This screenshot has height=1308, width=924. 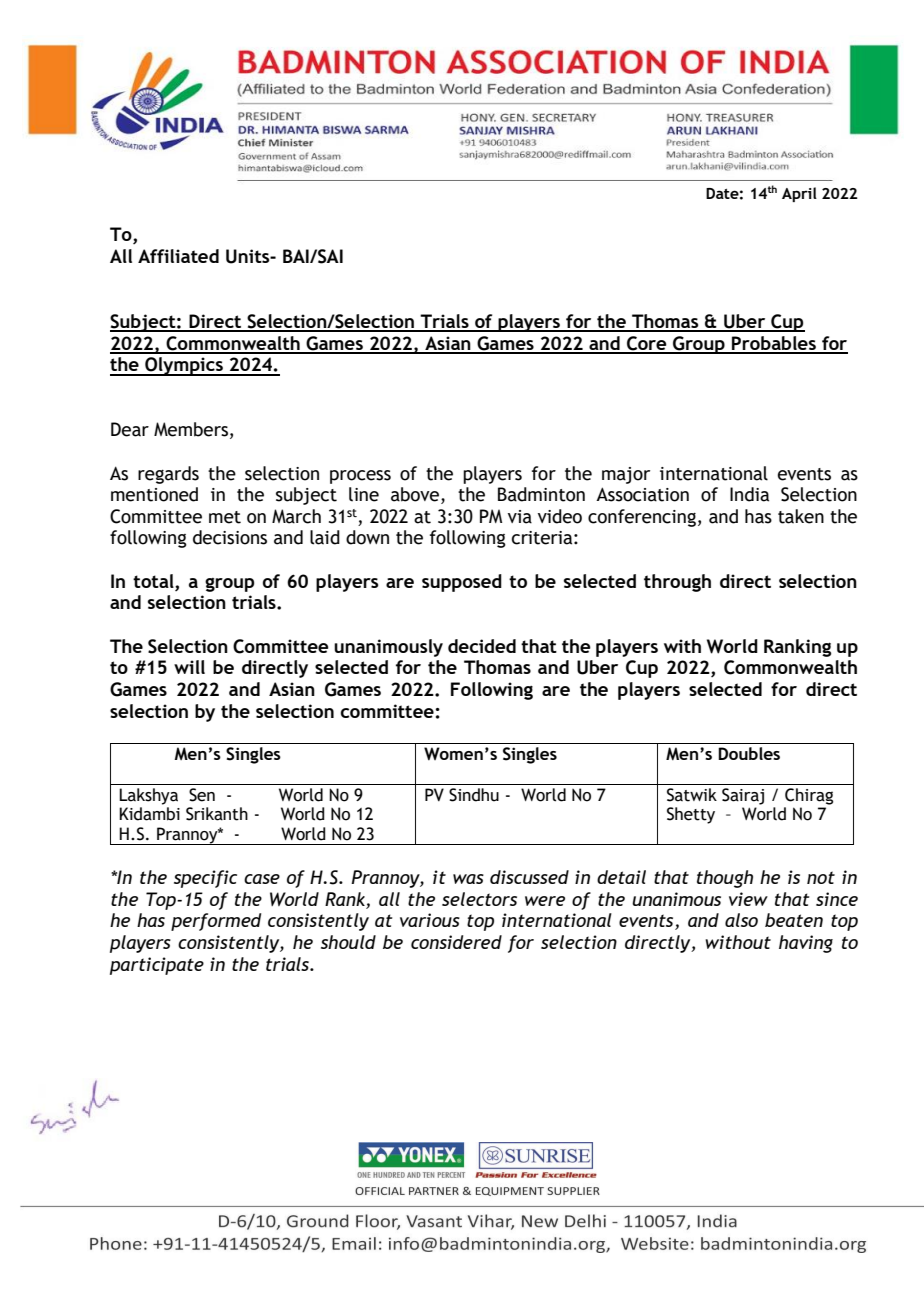 What do you see at coordinates (749, 753) in the screenshot?
I see `Doubles` at bounding box center [749, 753].
